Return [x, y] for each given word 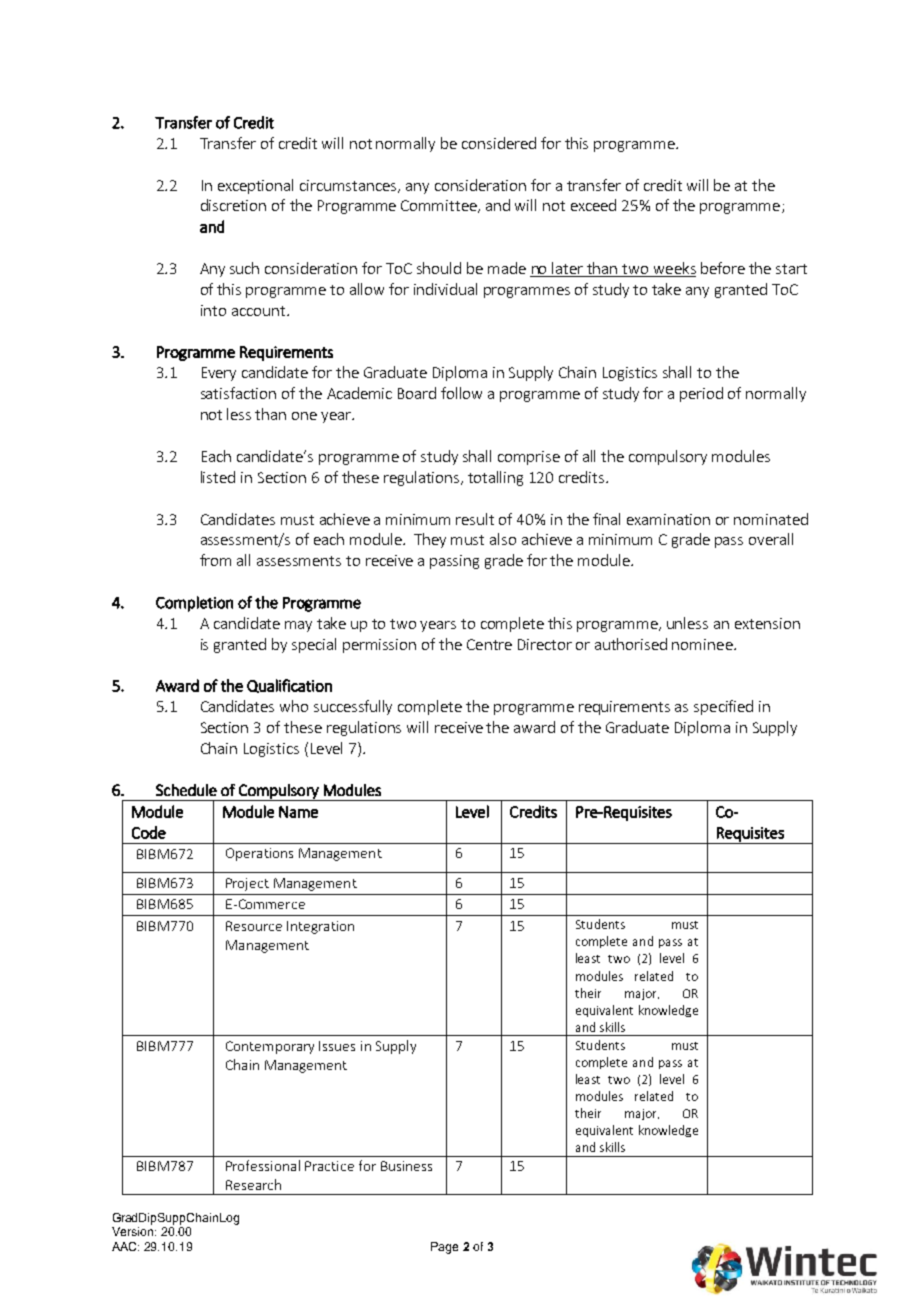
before [723, 268]
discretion [233, 205]
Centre [489, 644]
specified [723, 707]
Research [253, 1184]
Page [444, 1248]
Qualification [289, 686]
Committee [440, 206]
